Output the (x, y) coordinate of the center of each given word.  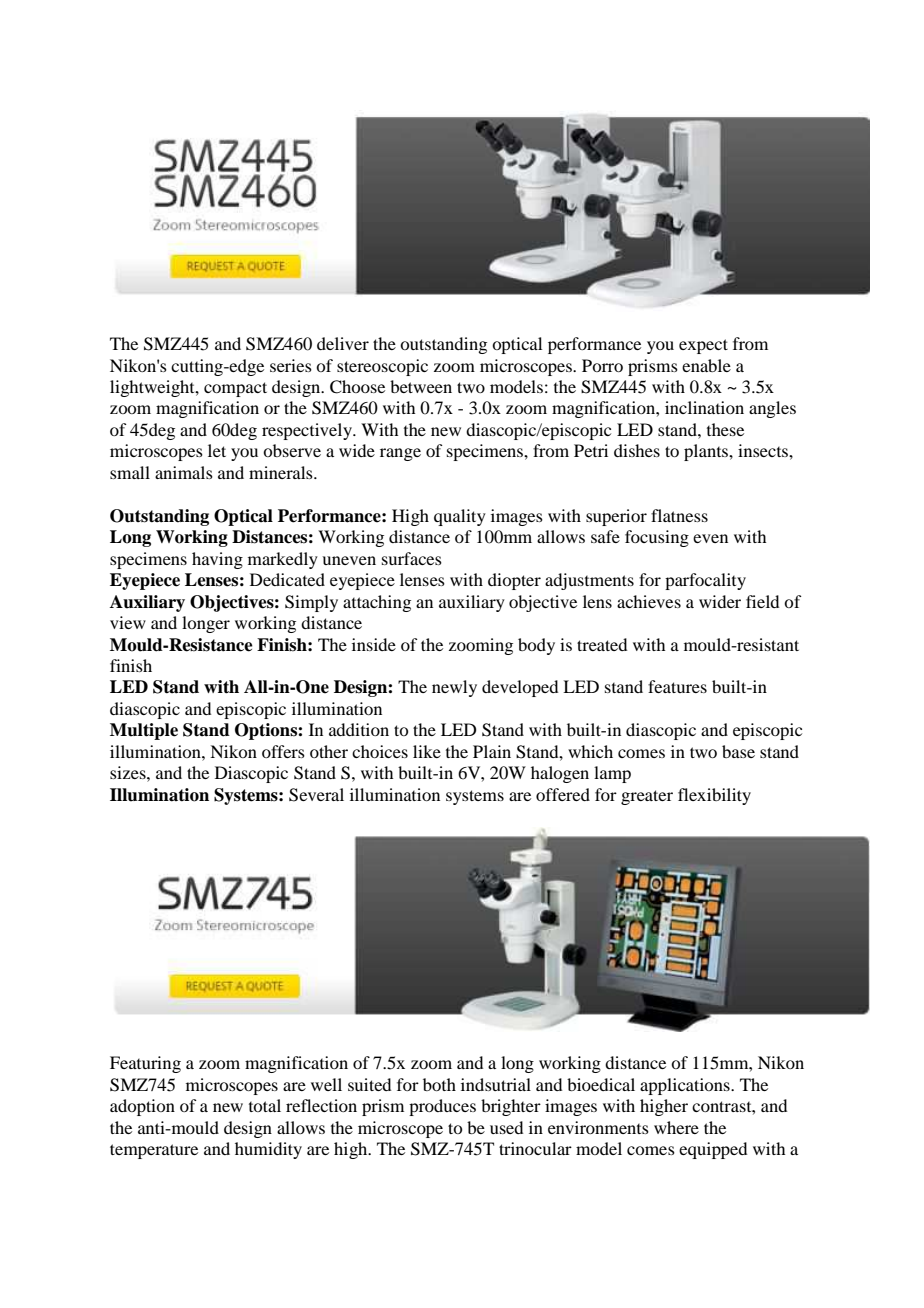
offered (563, 794)
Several (316, 795)
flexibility (714, 796)
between (421, 386)
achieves (649, 601)
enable (706, 365)
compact (235, 389)
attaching (377, 603)
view (128, 622)
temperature (154, 1151)
